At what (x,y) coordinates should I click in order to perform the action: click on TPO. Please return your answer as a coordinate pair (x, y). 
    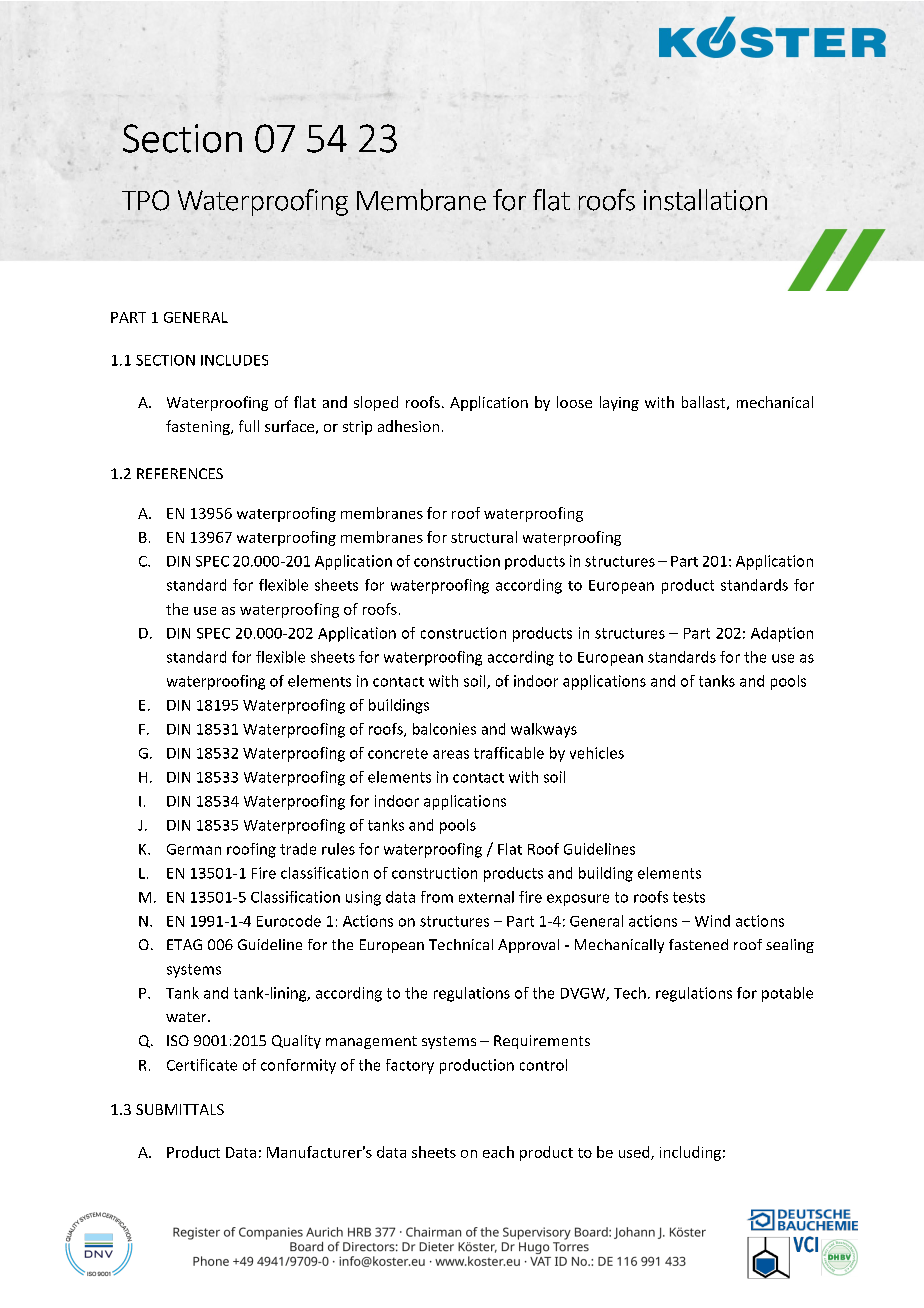
    Looking at the image, I should click on (145, 200).
